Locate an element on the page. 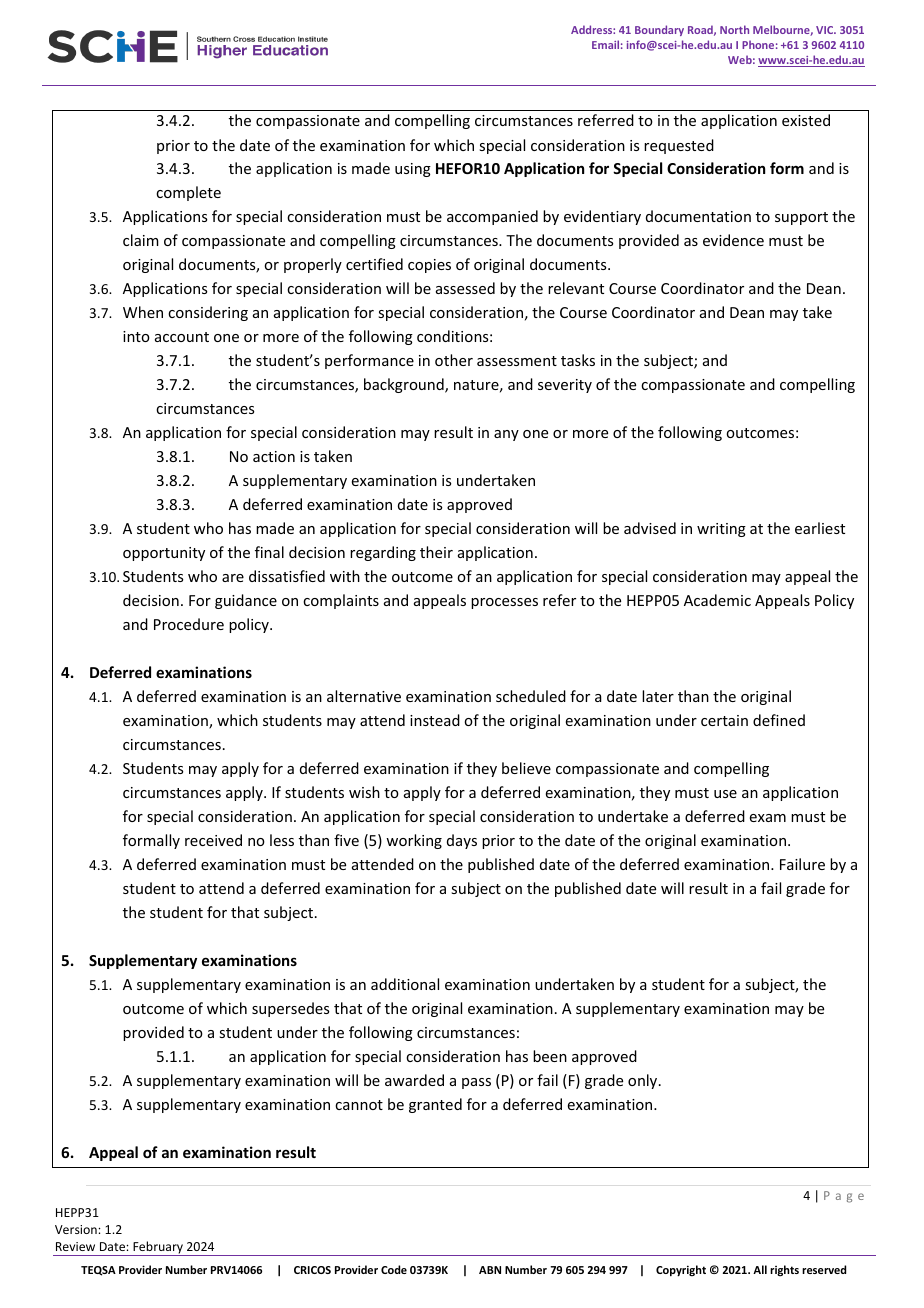  action is located at coordinates (274, 456).
